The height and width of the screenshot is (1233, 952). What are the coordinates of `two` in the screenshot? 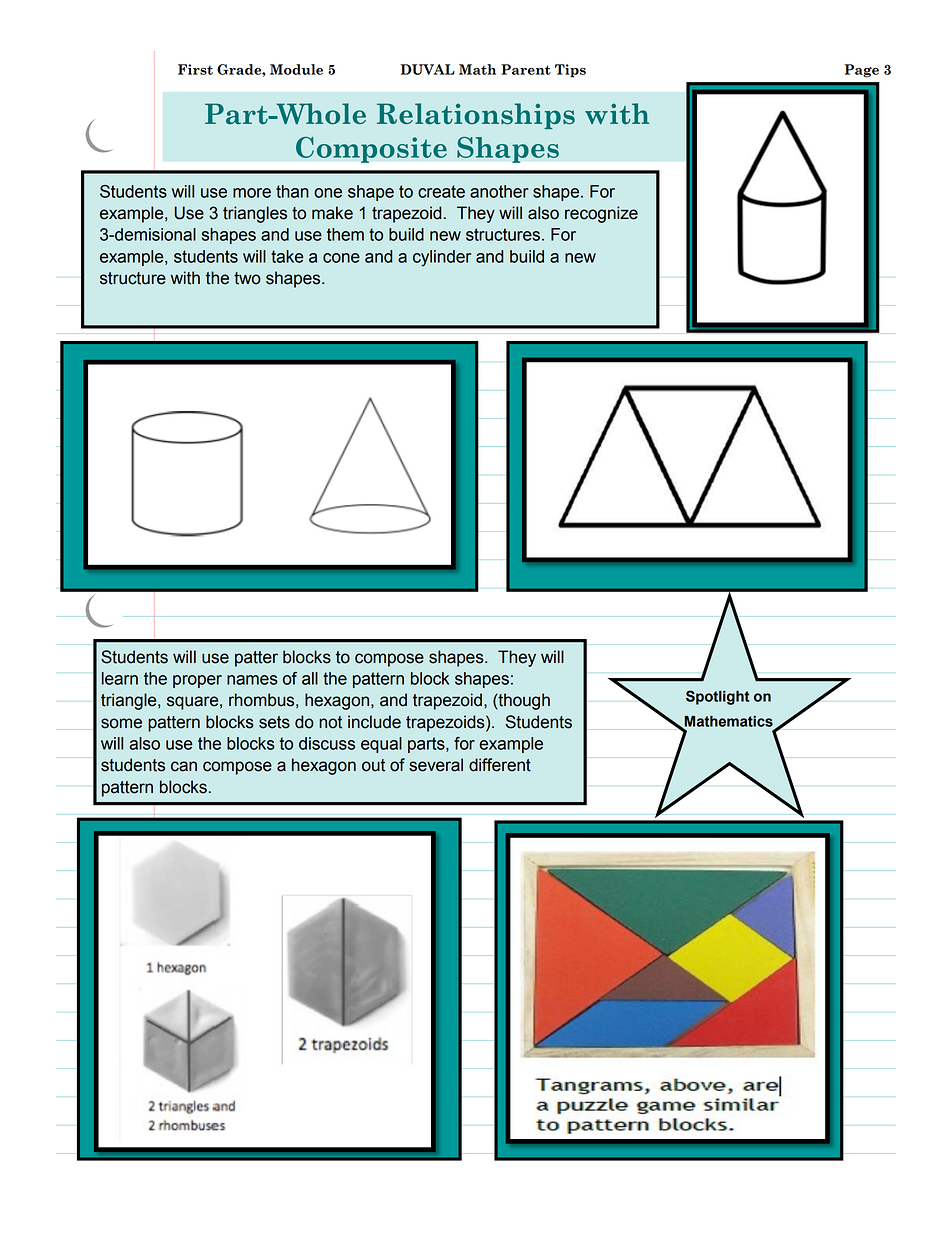 It's located at (247, 278).
